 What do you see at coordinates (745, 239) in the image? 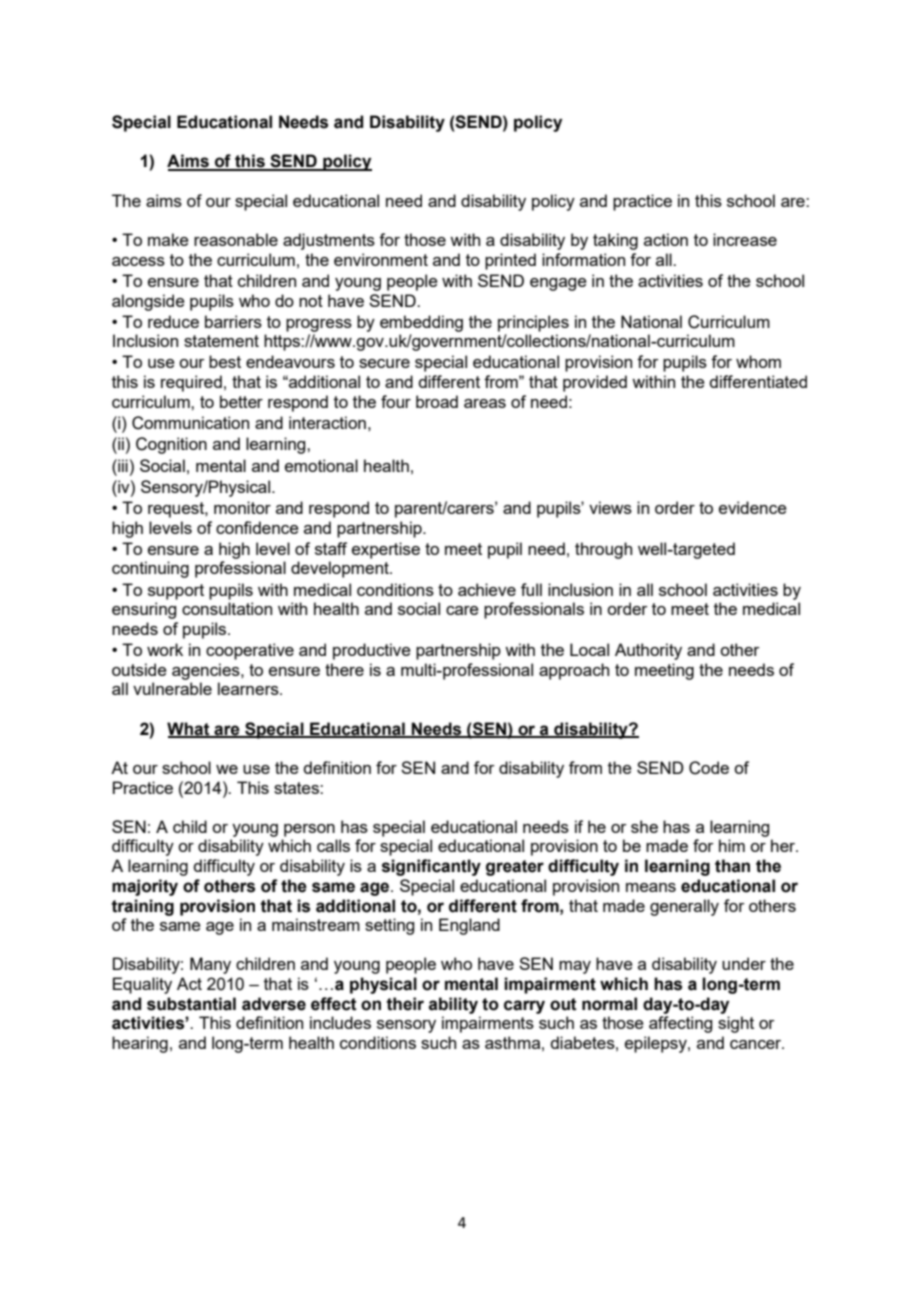
I see `increase` at bounding box center [745, 239].
